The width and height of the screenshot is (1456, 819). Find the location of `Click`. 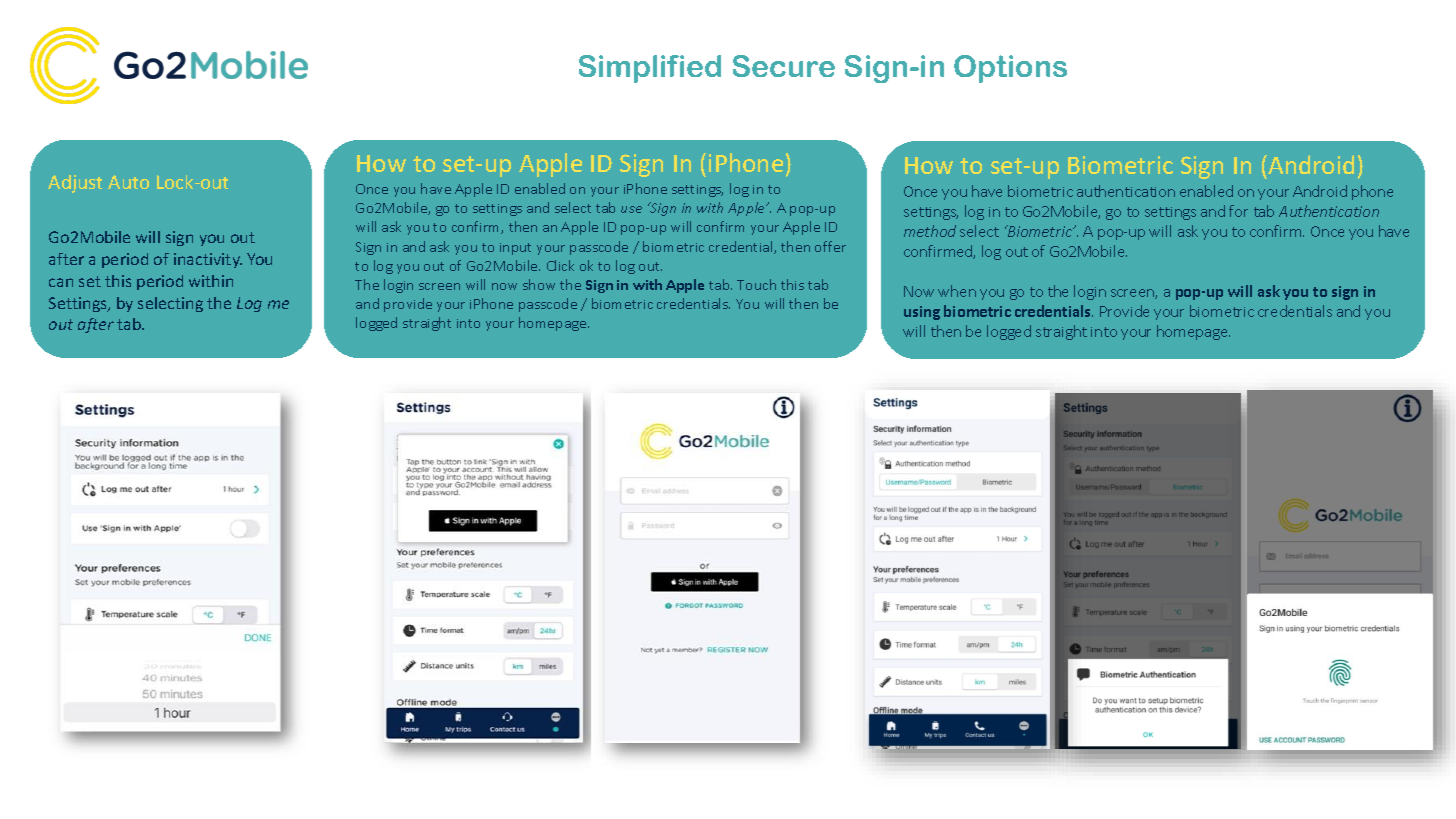

Click is located at coordinates (560, 265).
